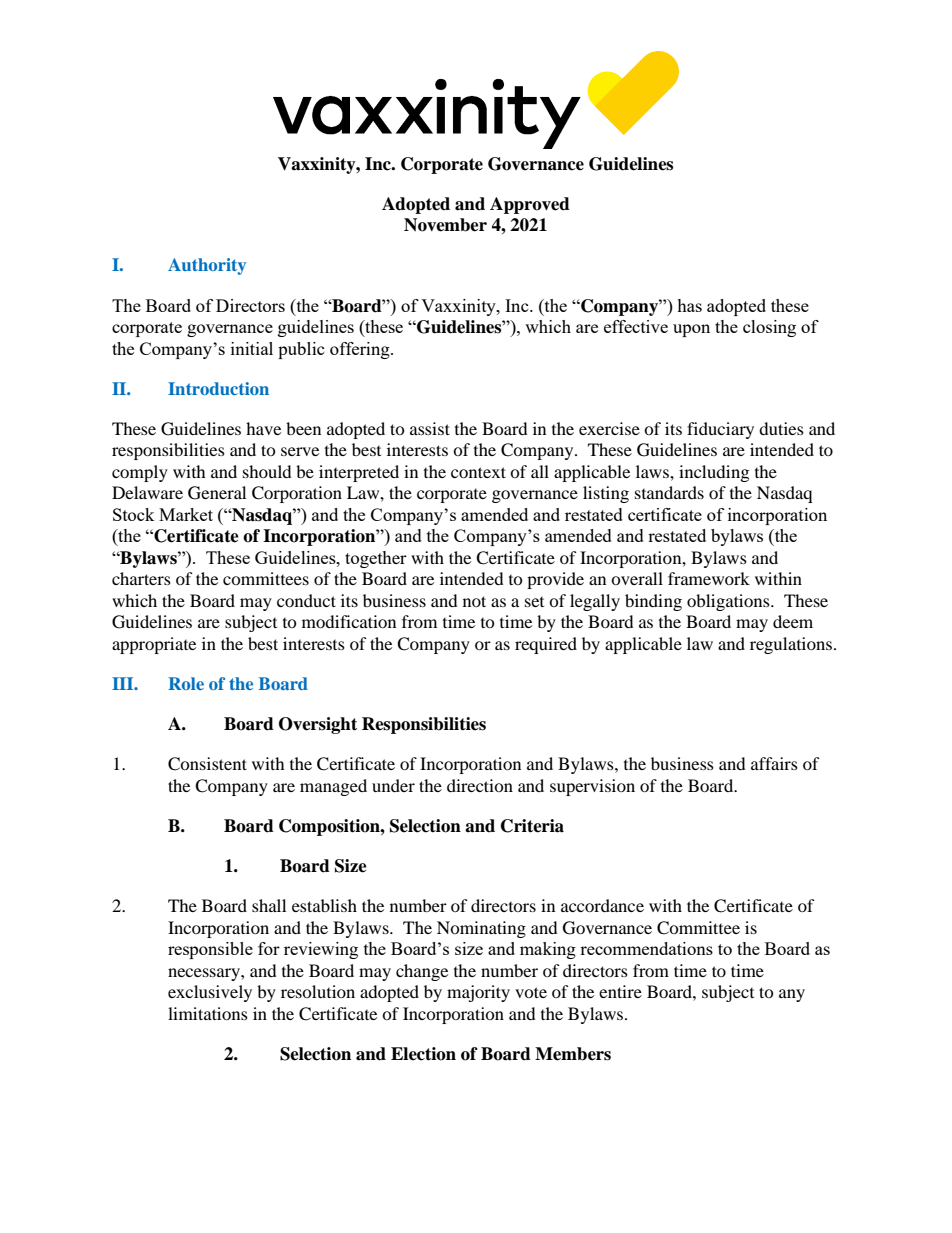 This page has width=952, height=1233. I want to click on has, so click(689, 305).
